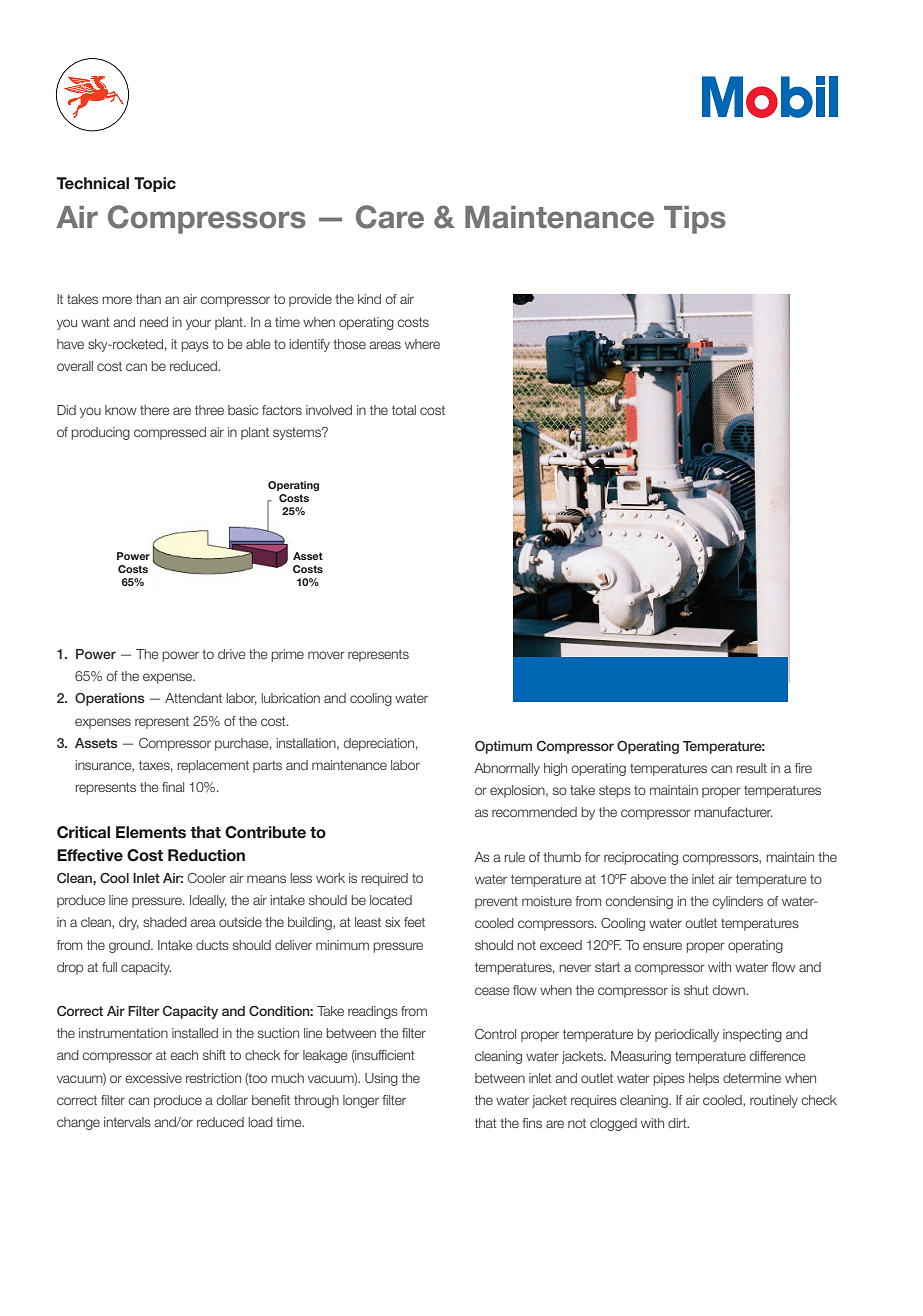 The height and width of the screenshot is (1316, 923). Describe the element at coordinates (153, 1078) in the screenshot. I see `excessive` at that location.
